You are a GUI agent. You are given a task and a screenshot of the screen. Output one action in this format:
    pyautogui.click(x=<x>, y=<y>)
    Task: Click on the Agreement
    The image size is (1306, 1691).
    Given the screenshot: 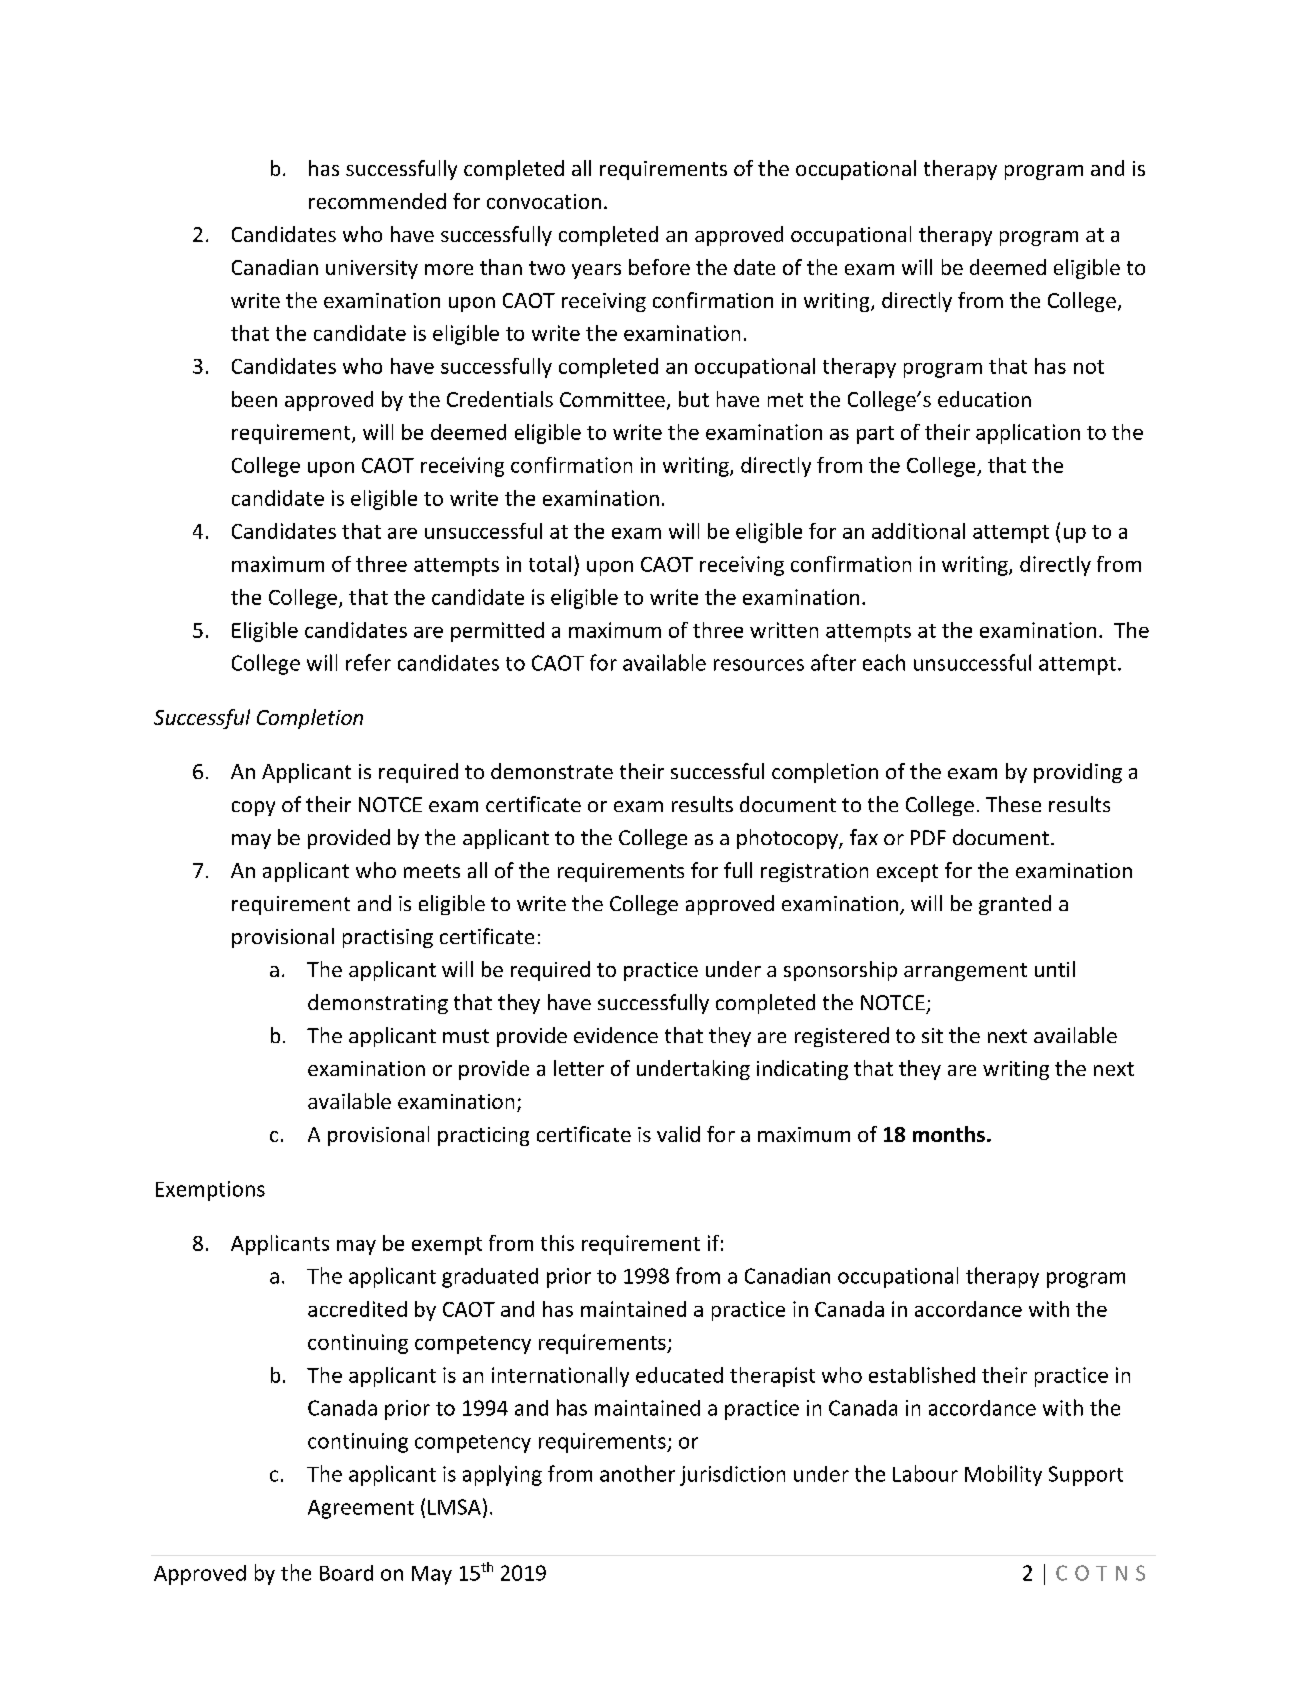 What is the action you would take?
    pyautogui.click(x=361, y=1509)
